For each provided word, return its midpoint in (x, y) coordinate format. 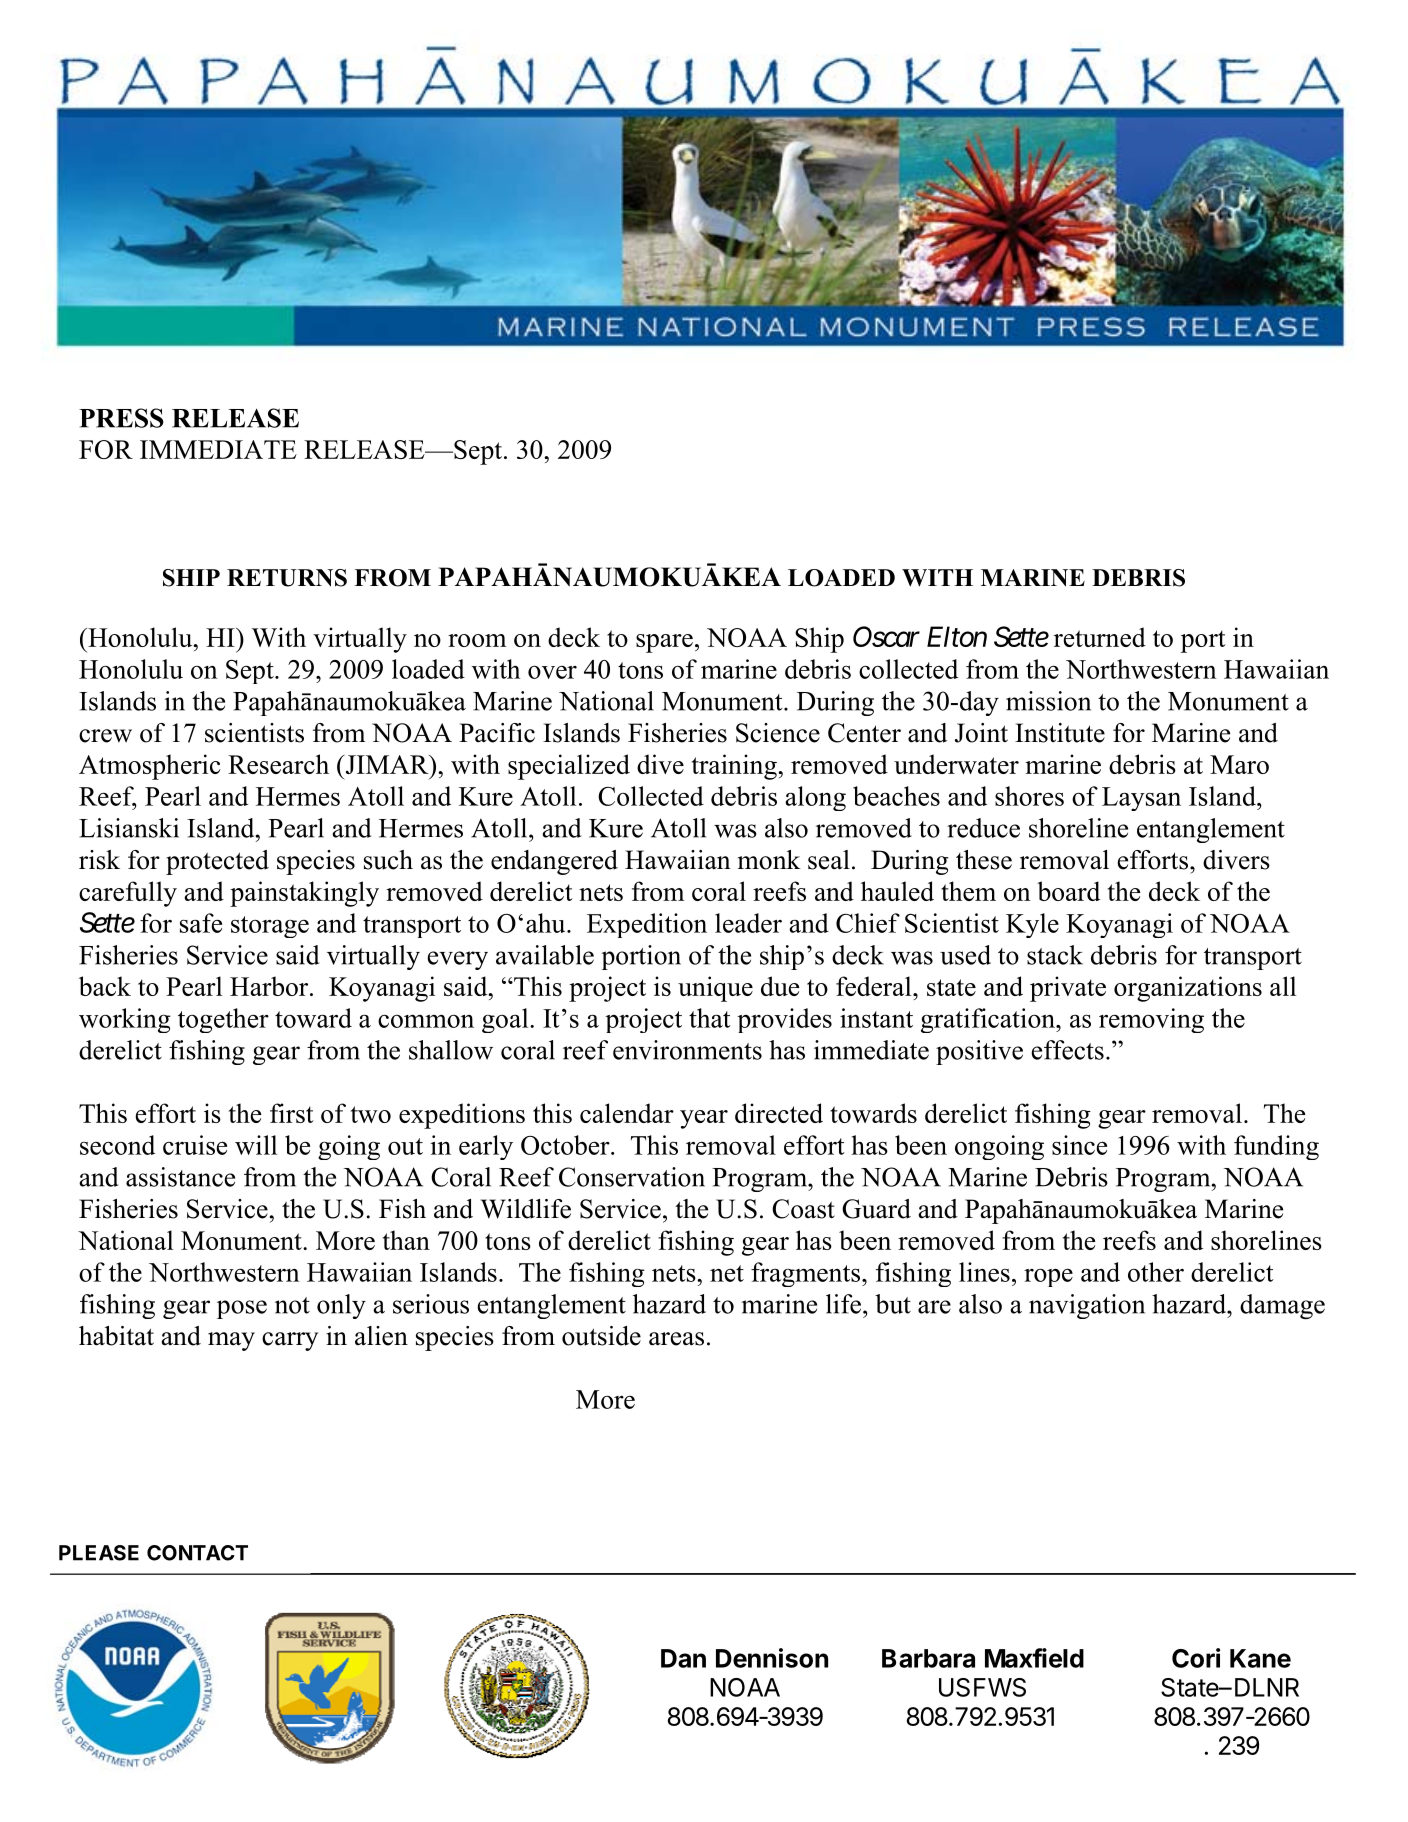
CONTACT (197, 1553)
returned (1100, 637)
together (223, 1020)
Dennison (772, 1658)
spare (664, 643)
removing (1151, 1020)
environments (687, 1050)
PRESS (121, 418)
